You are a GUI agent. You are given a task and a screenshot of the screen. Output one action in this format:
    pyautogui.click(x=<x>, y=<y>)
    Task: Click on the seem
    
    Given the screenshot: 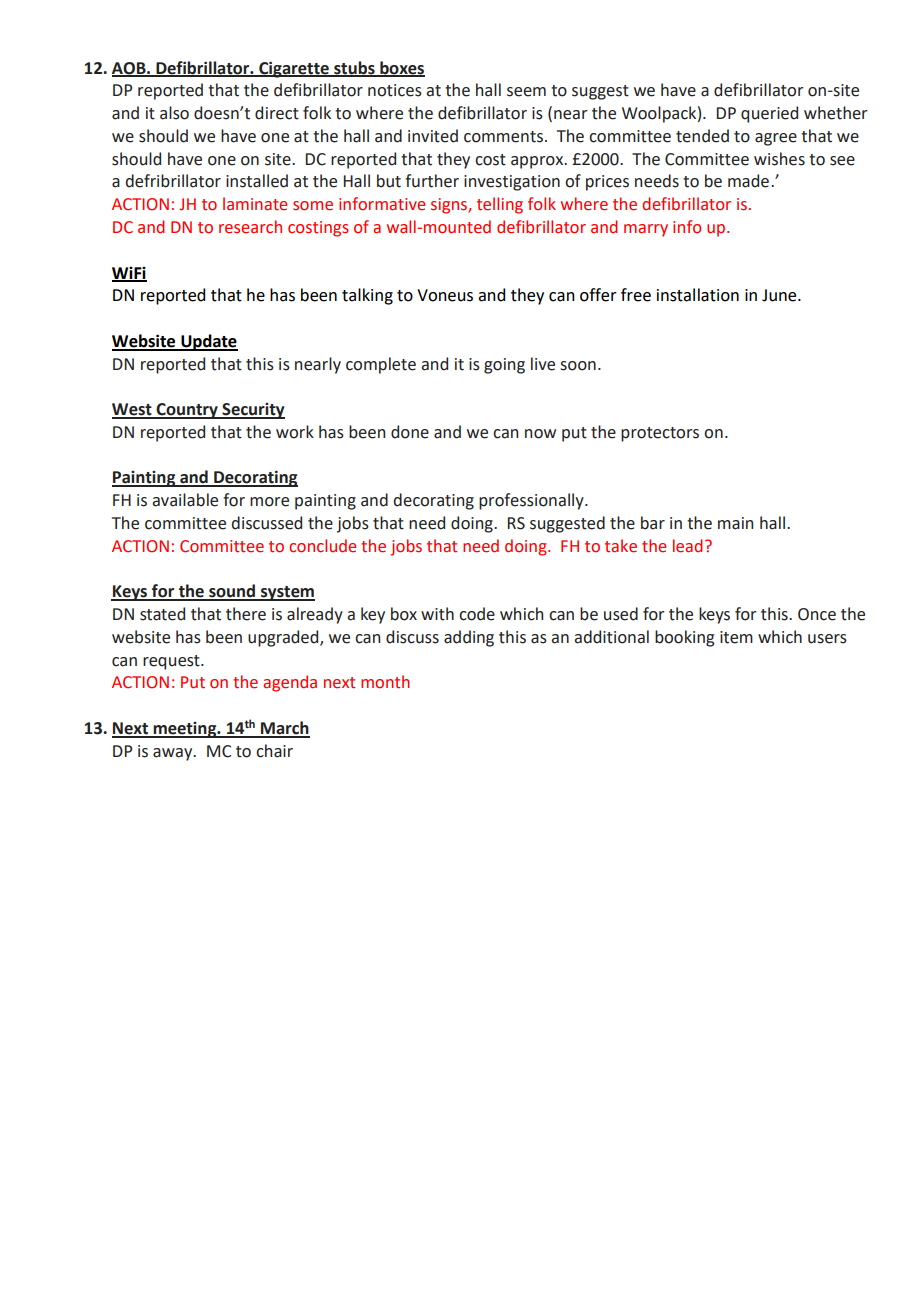 What is the action you would take?
    pyautogui.click(x=526, y=92)
